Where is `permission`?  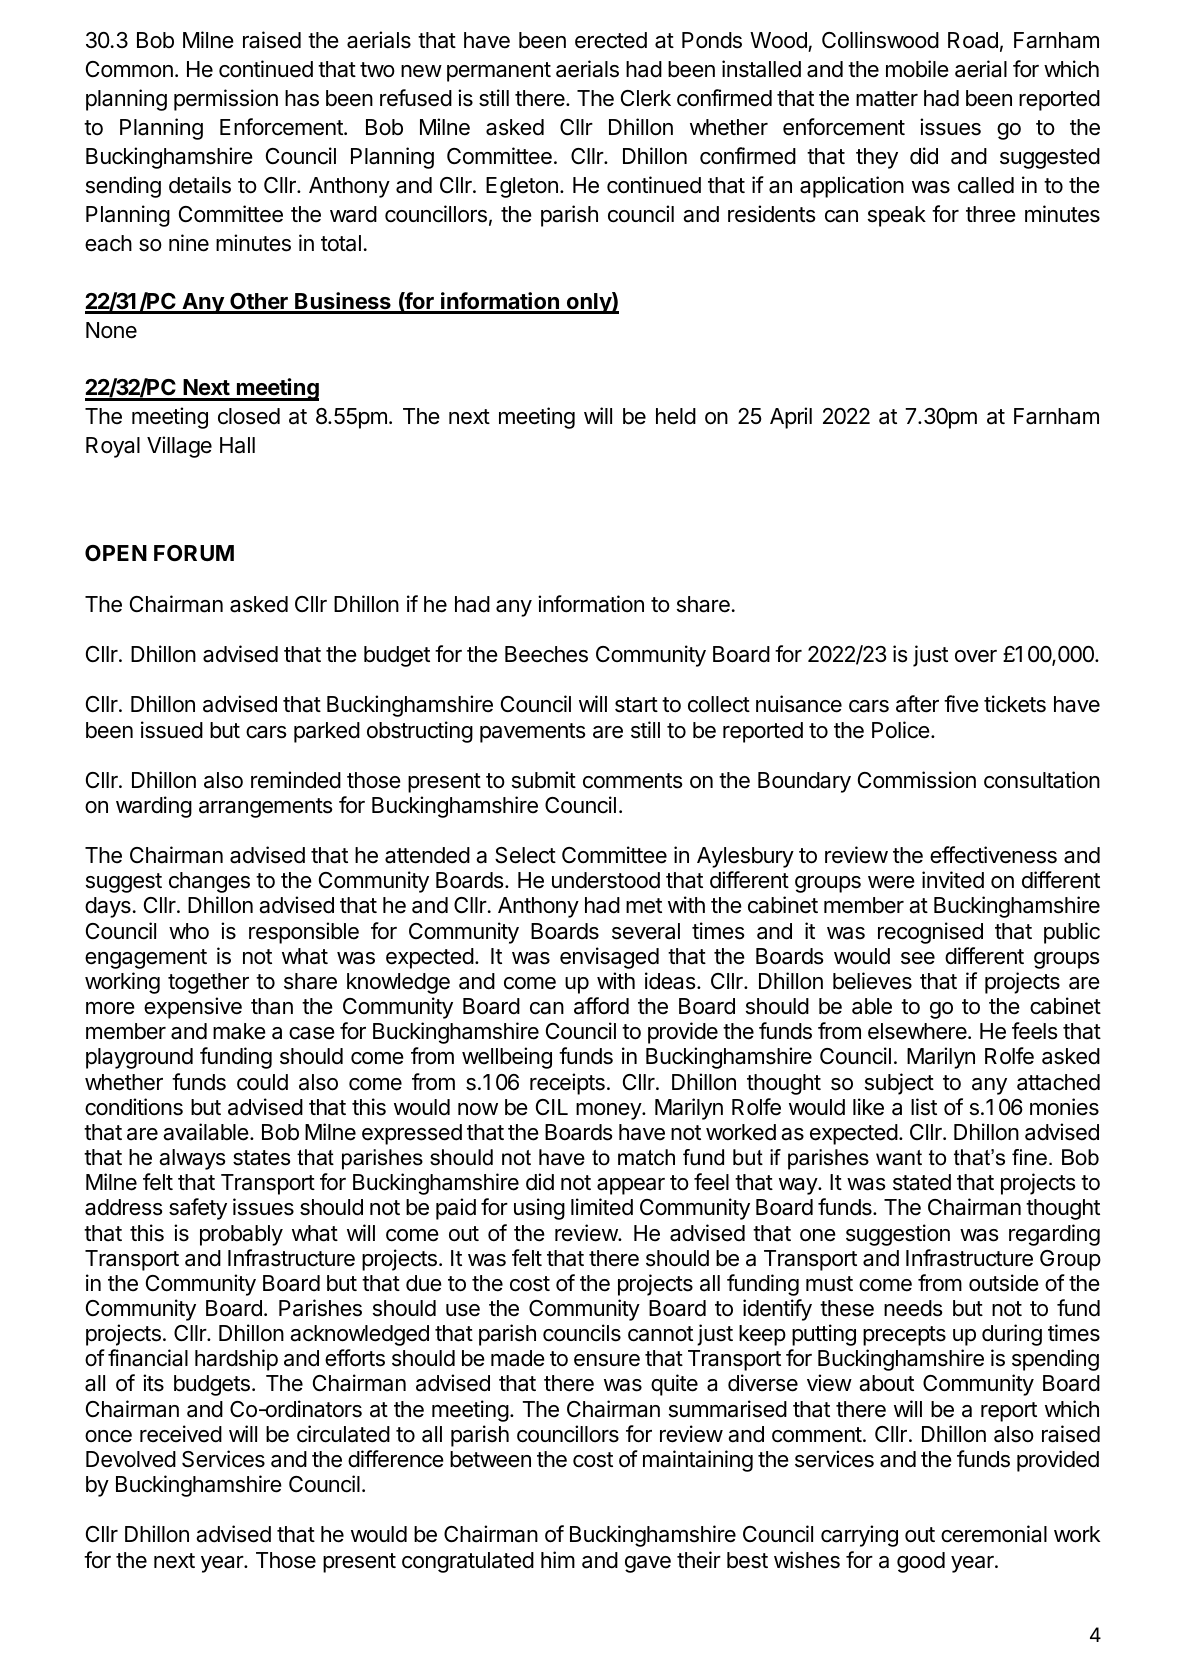 permission is located at coordinates (226, 100).
